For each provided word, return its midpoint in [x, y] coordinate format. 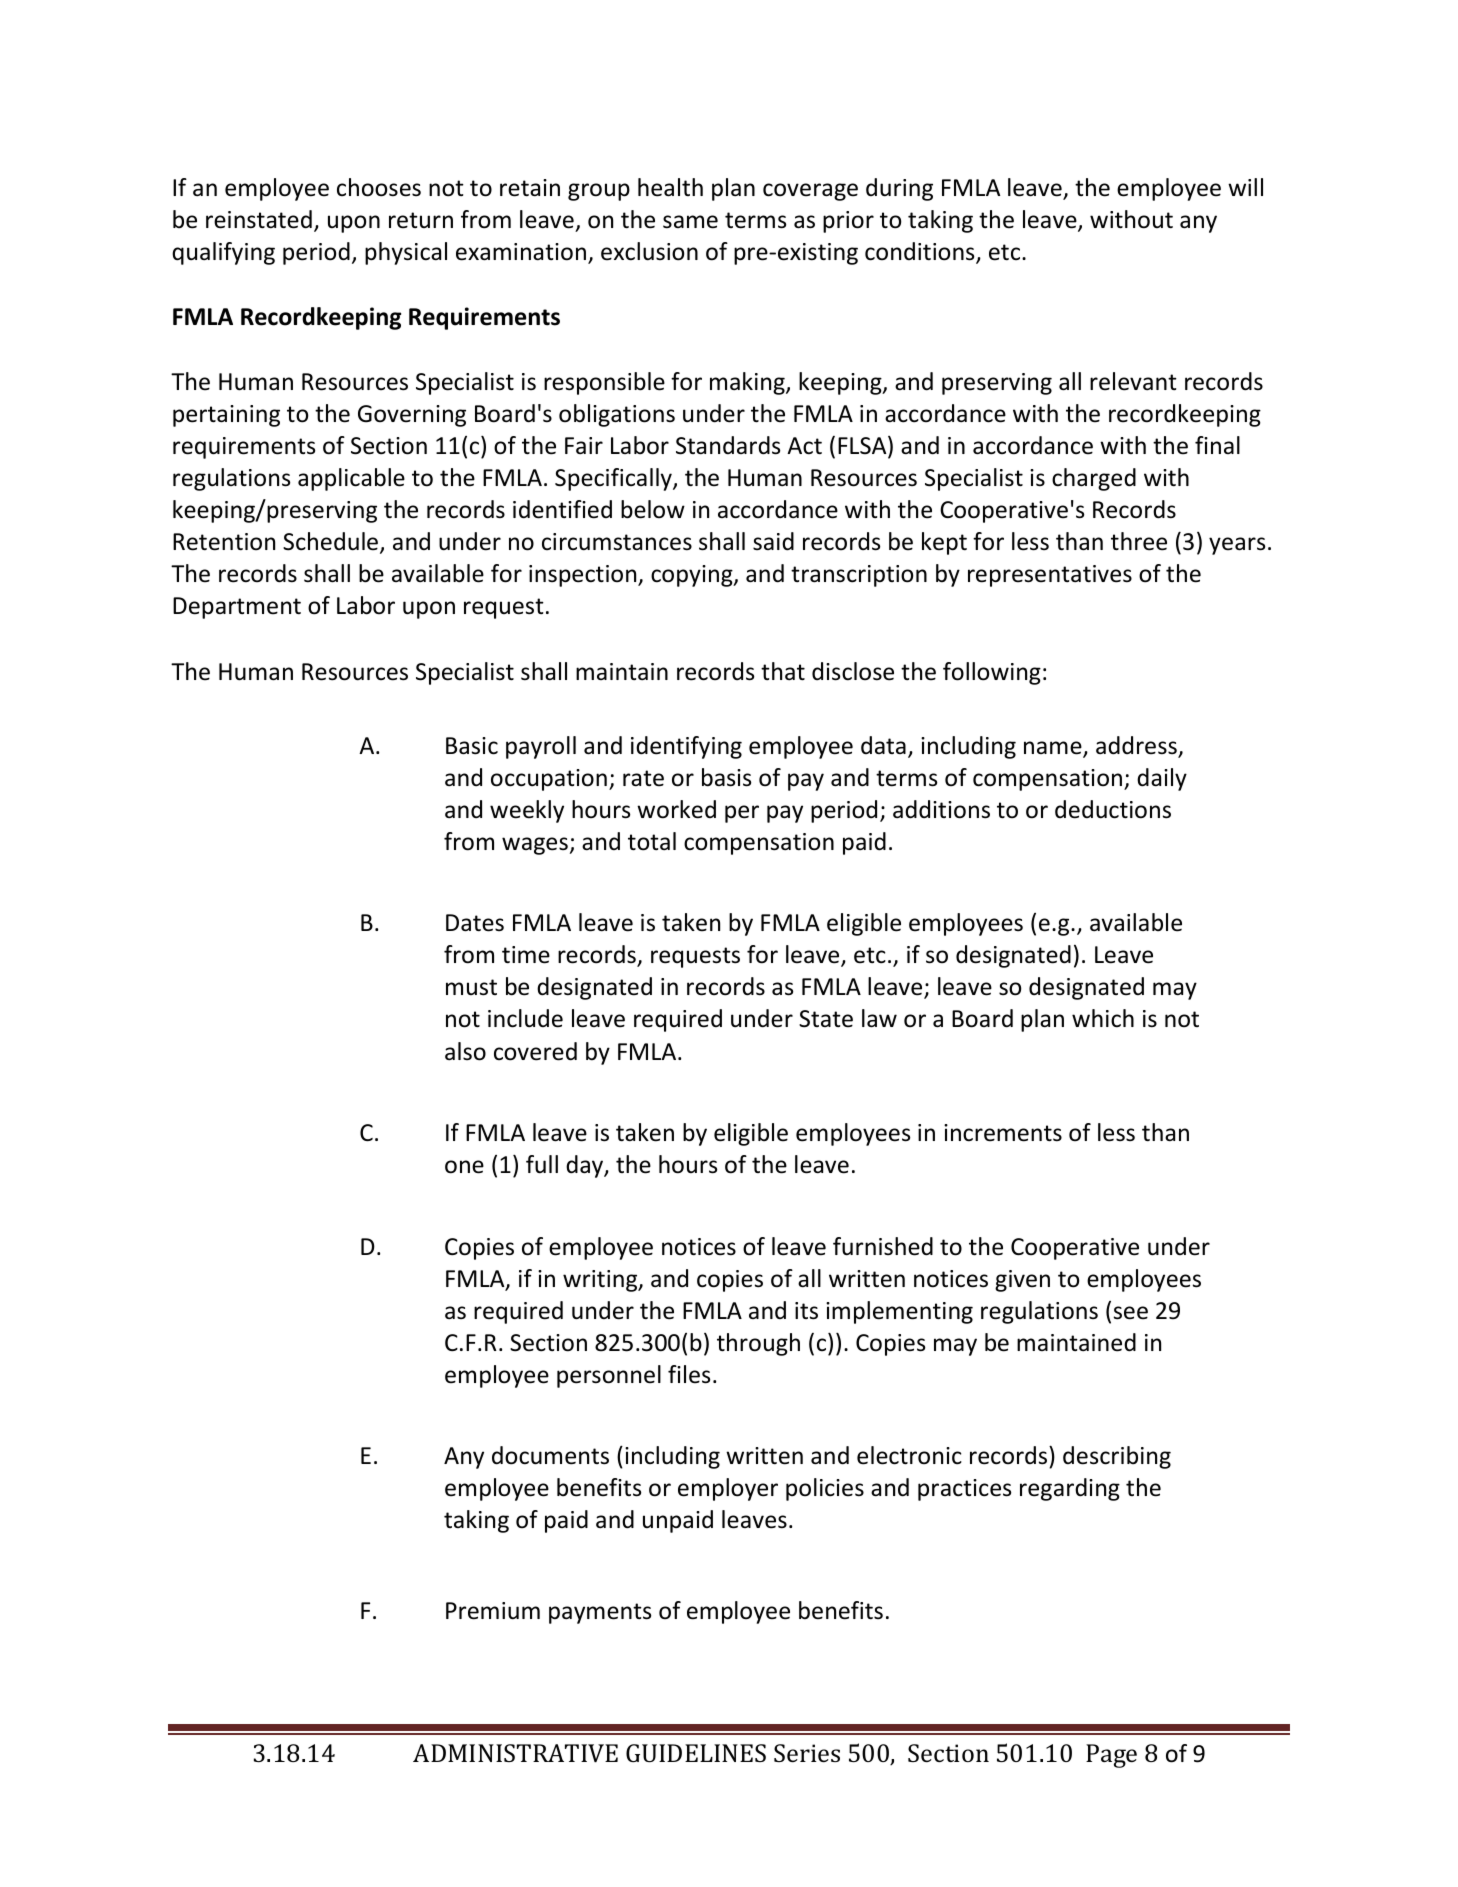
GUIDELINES [696, 1753]
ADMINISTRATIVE [515, 1753]
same [690, 222]
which [1103, 1018]
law [879, 1018]
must [471, 987]
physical [406, 253]
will [1245, 187]
